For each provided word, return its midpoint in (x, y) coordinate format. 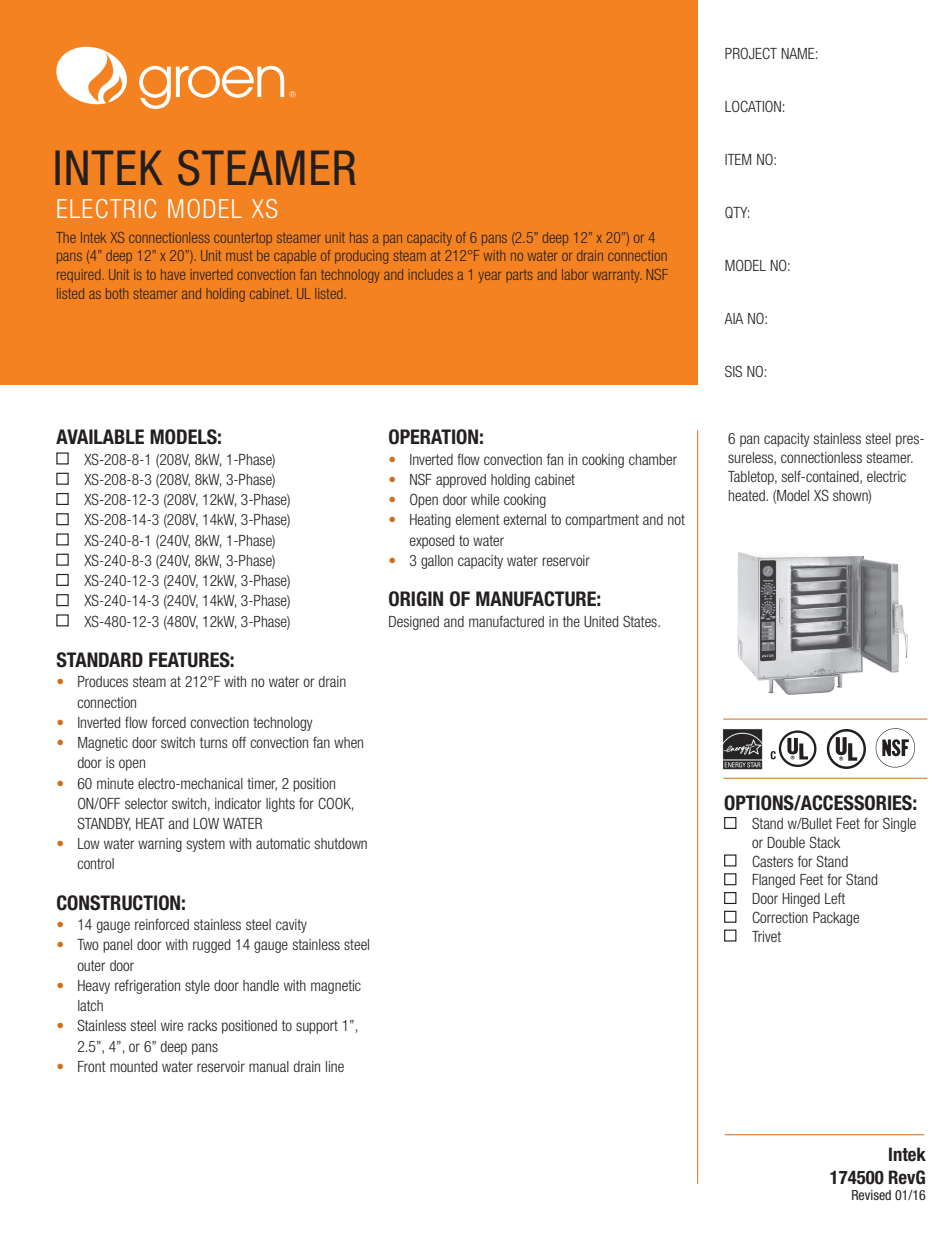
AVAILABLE (100, 436)
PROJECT (751, 53)
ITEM (738, 159)
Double (786, 842)
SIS (733, 371)
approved (461, 481)
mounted (133, 1066)
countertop (243, 239)
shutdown (341, 843)
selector (146, 803)
